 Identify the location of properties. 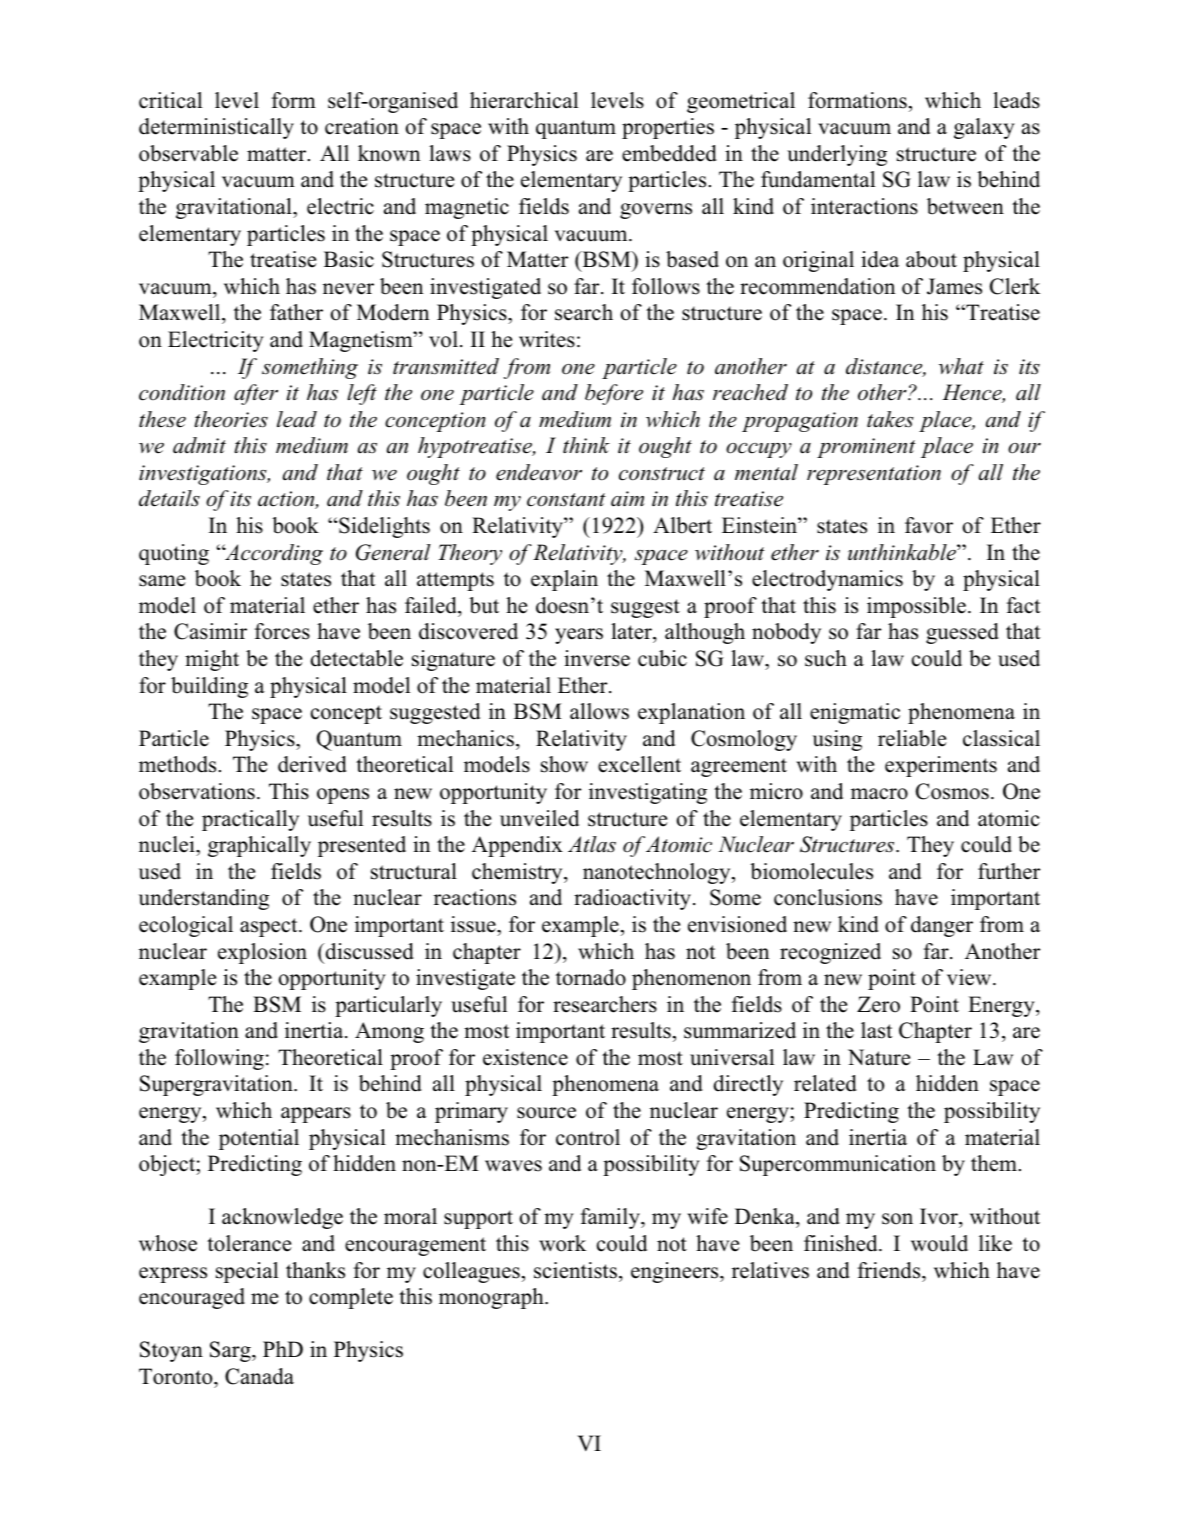
(668, 128).
